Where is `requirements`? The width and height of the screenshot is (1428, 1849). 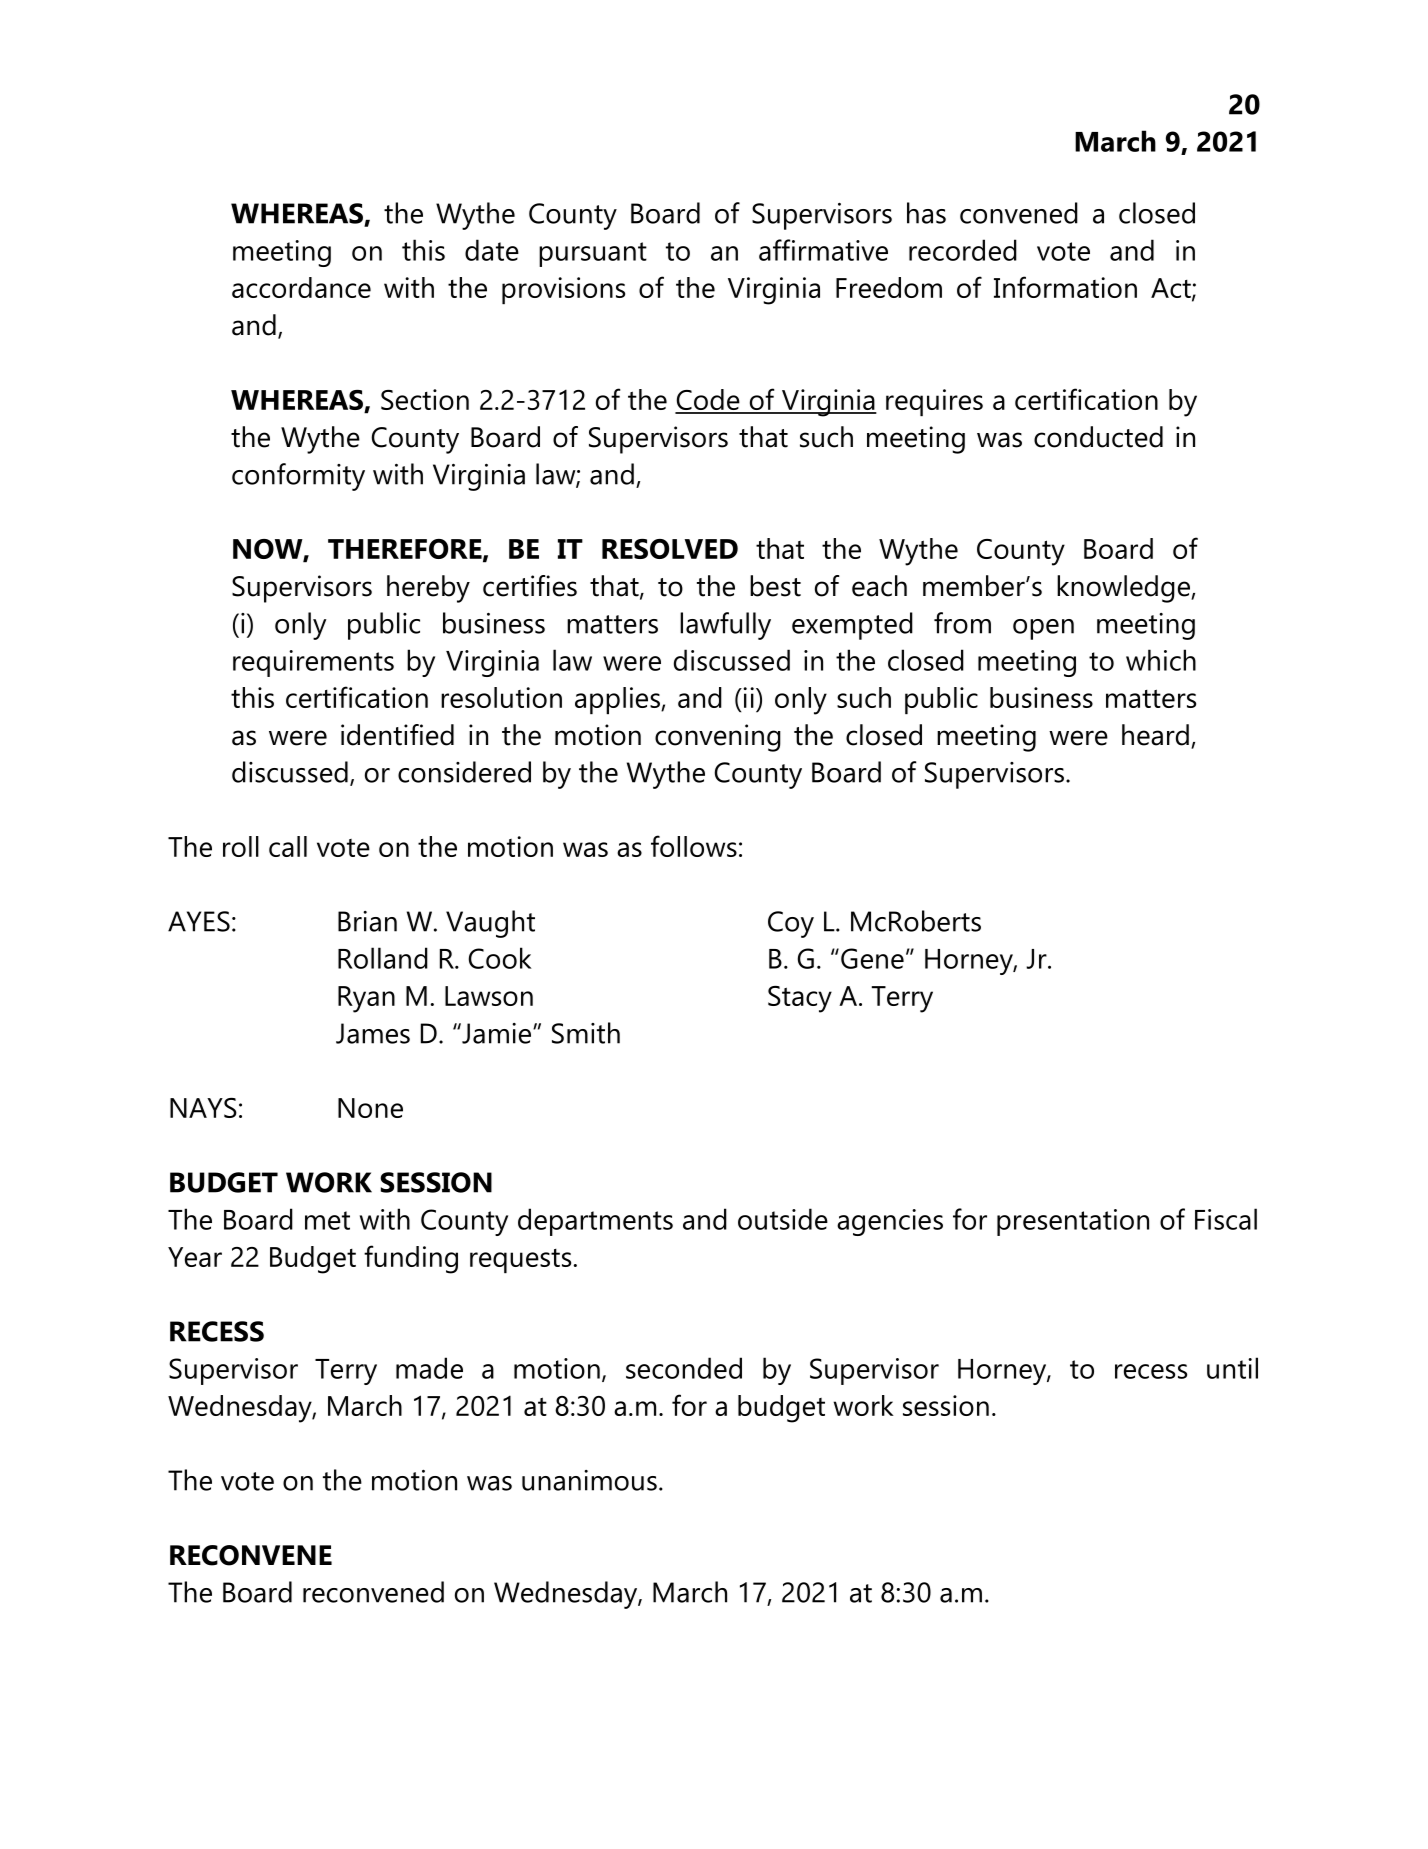 requirements is located at coordinates (313, 663).
